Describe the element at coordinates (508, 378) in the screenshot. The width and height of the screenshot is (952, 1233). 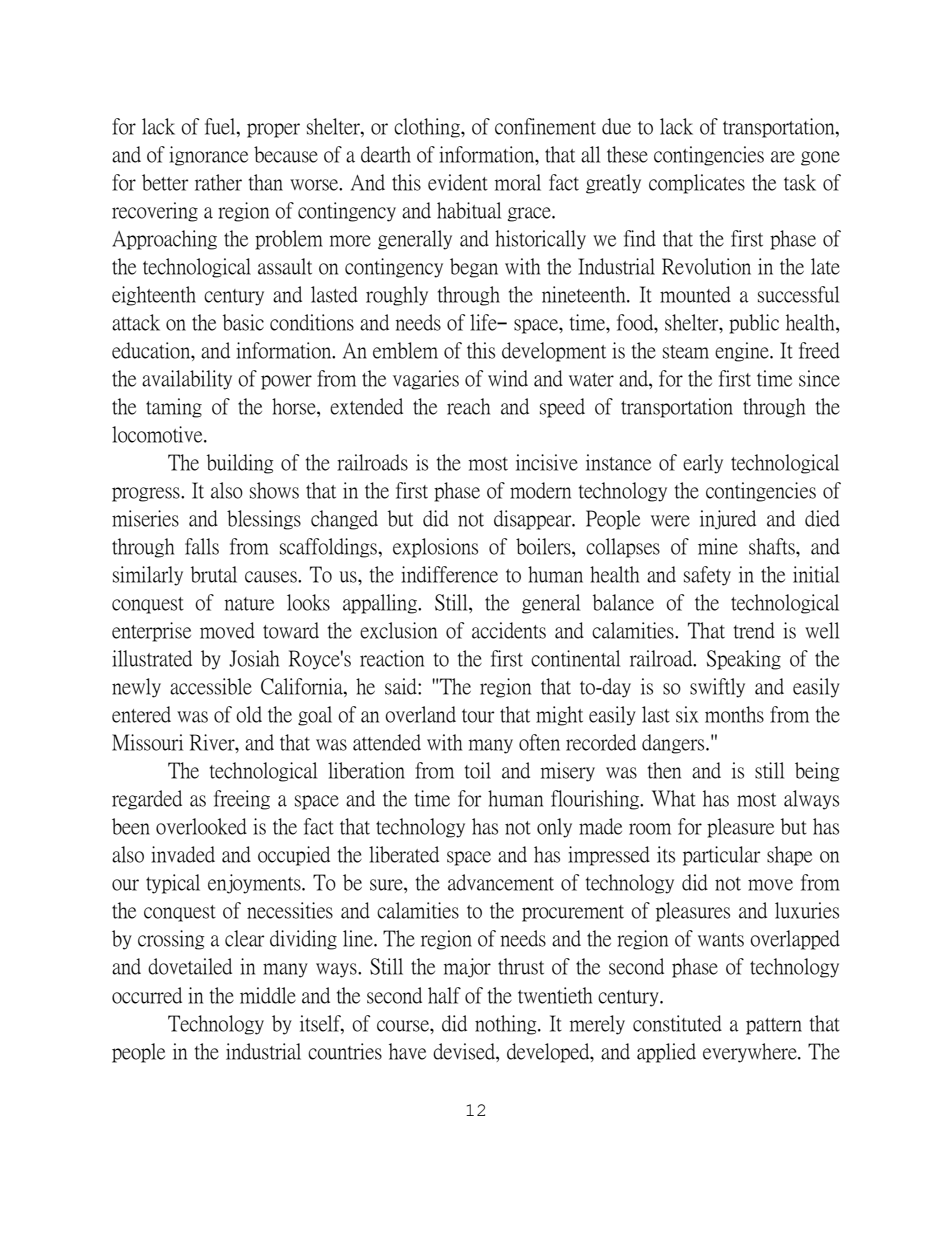
I see `wind` at that location.
